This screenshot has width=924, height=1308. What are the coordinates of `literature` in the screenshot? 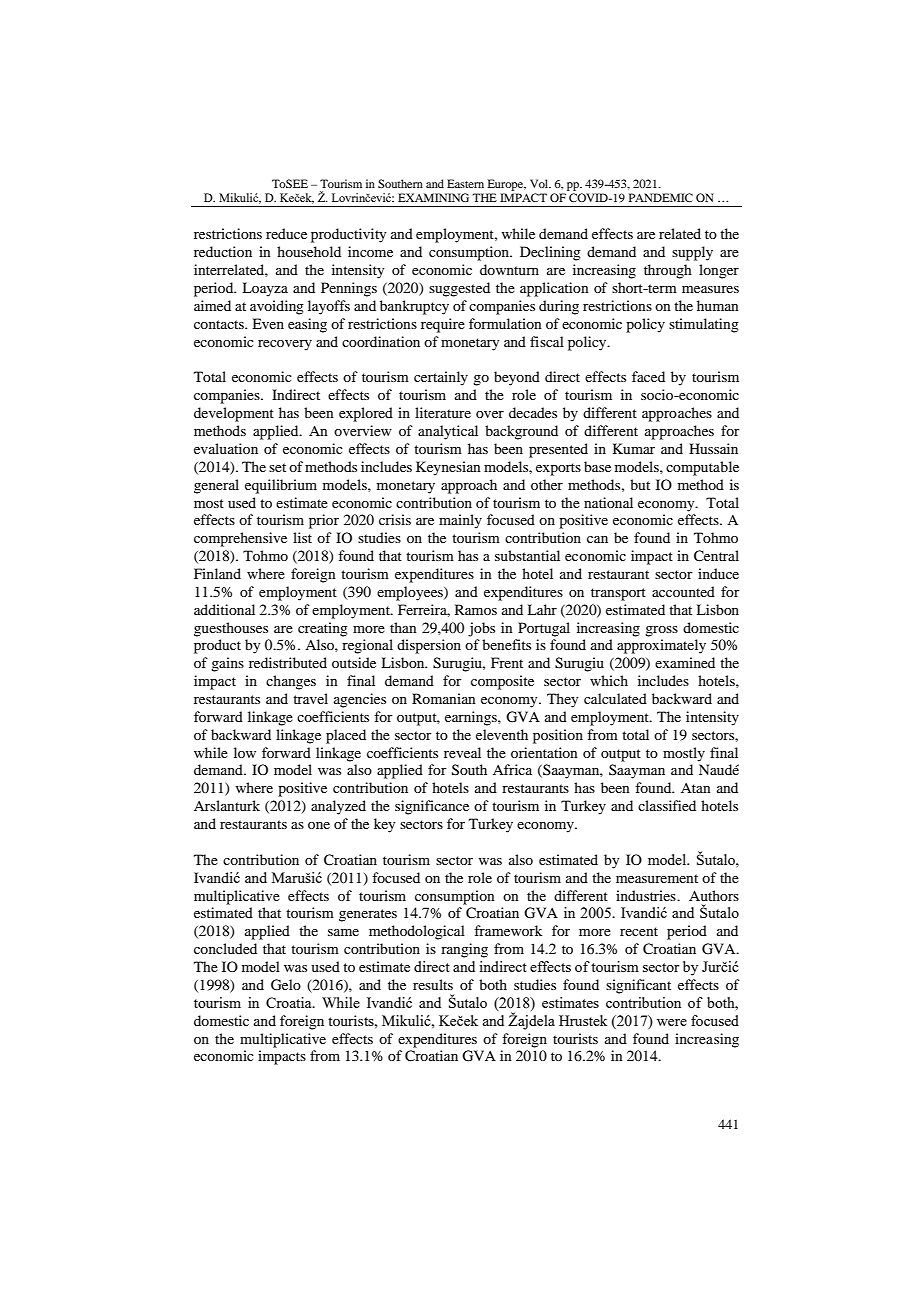 It's located at (443, 412).
